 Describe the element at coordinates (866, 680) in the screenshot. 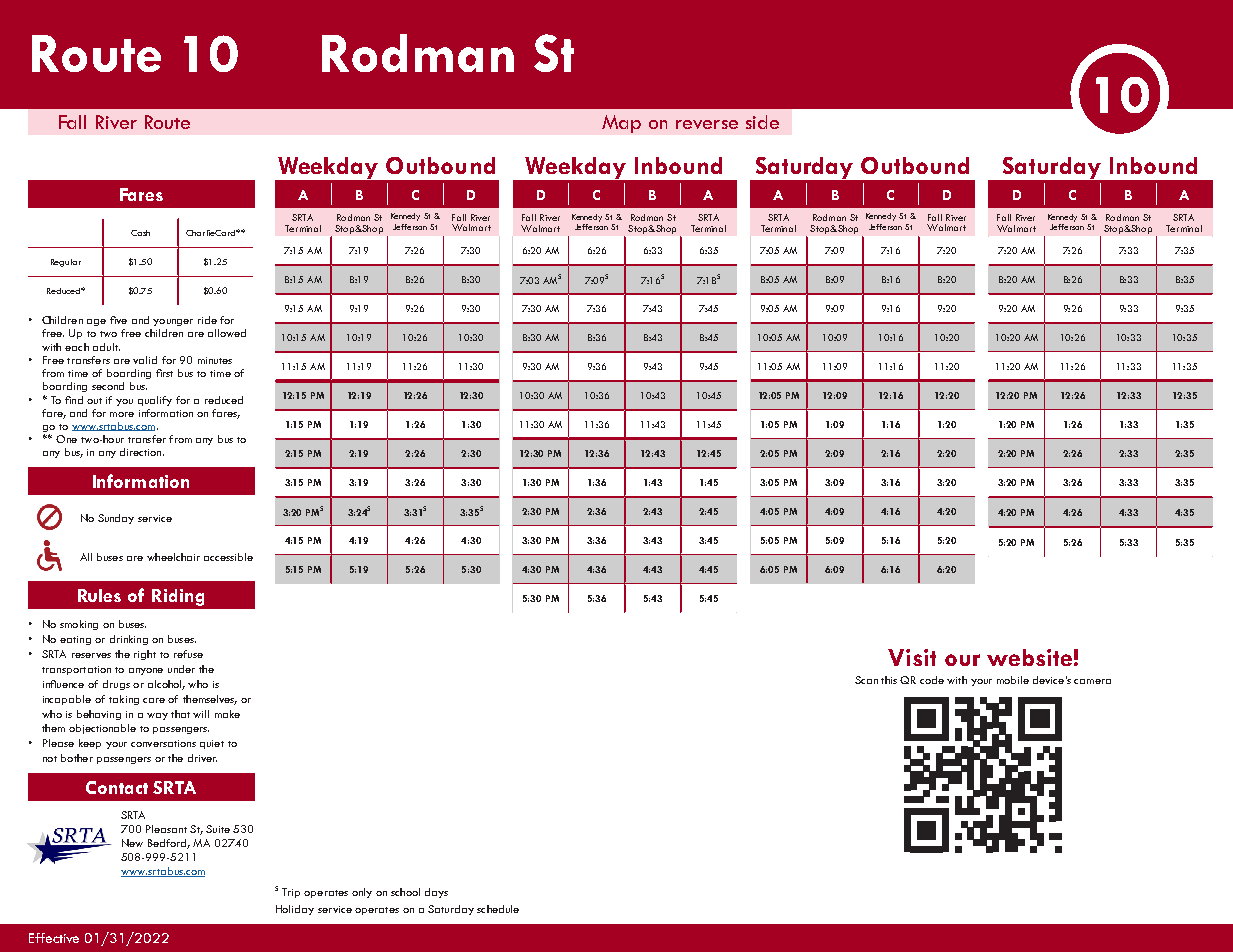

I see `Scan` at that location.
